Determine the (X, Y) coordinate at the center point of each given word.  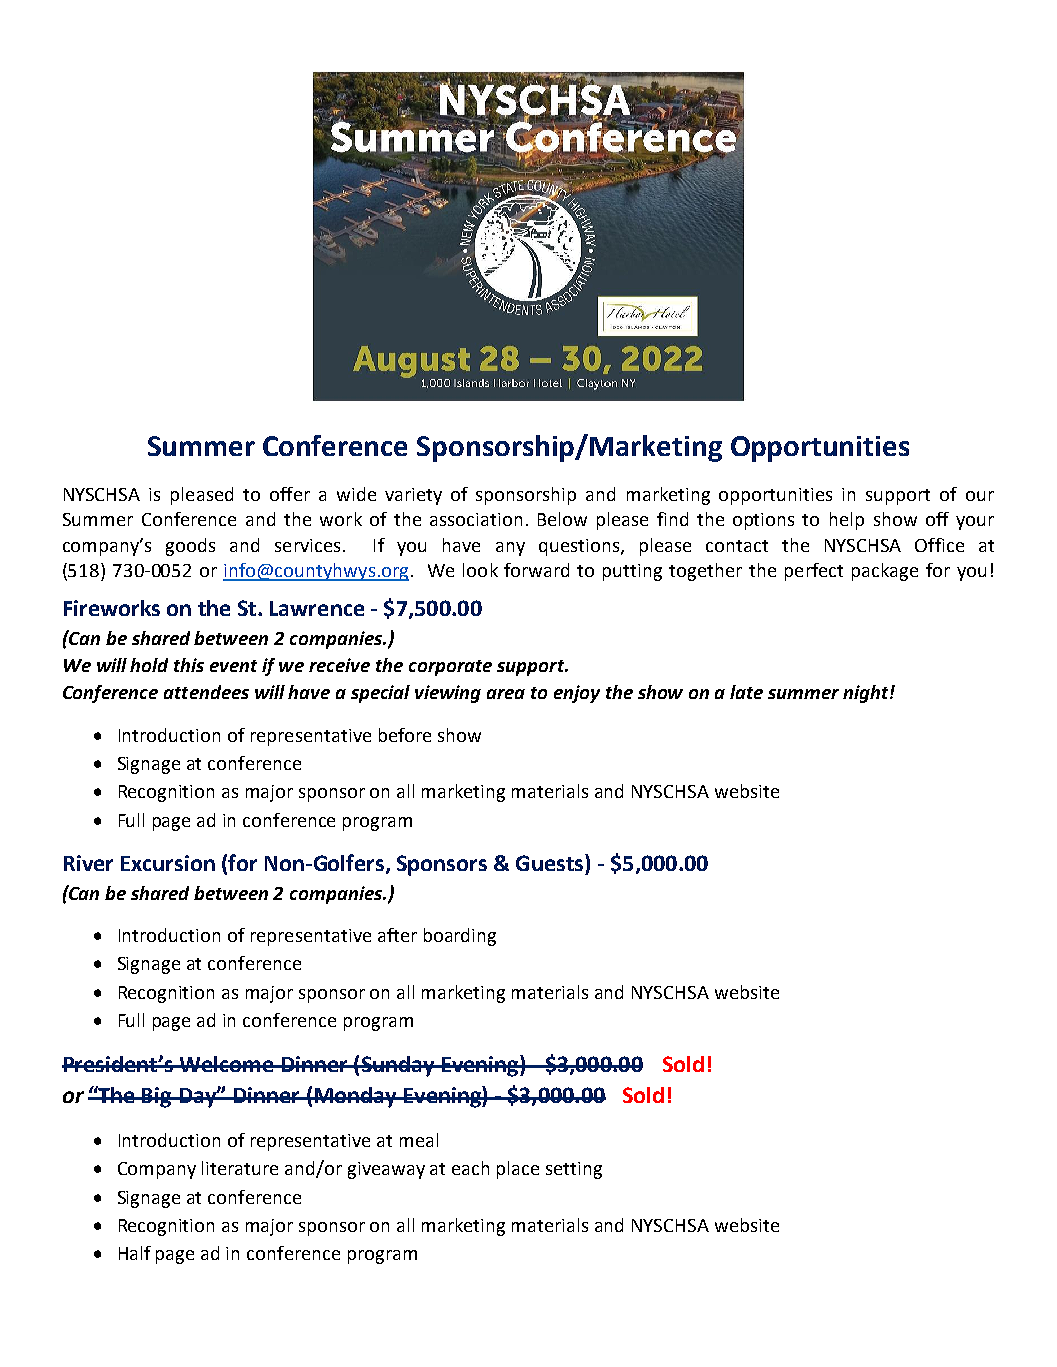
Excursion (168, 863)
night (867, 694)
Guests (551, 862)
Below (562, 519)
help (847, 521)
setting (574, 1170)
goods (190, 547)
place (518, 1170)
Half (135, 1253)
